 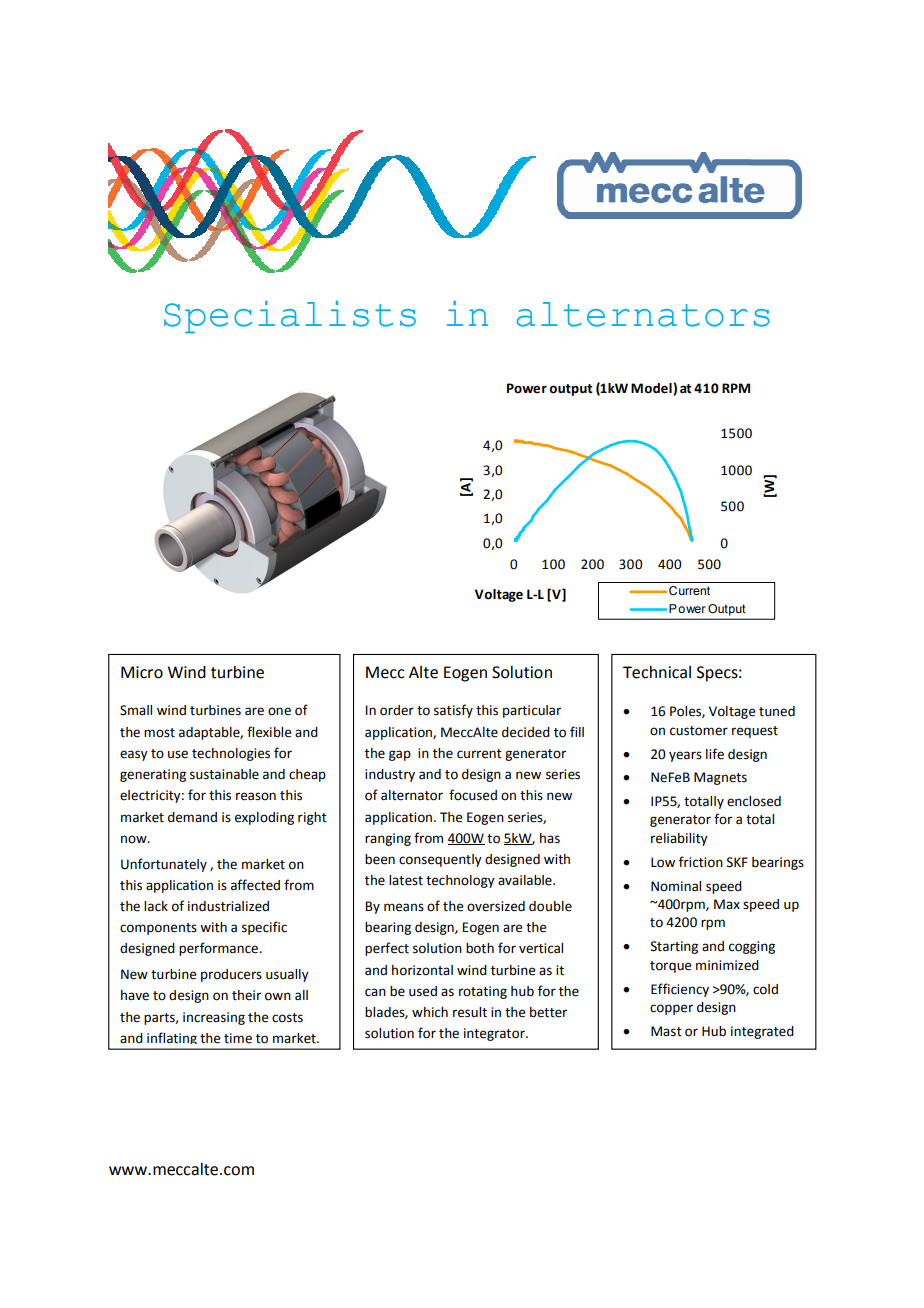 What do you see at coordinates (651, 388) in the page?
I see `Model` at bounding box center [651, 388].
